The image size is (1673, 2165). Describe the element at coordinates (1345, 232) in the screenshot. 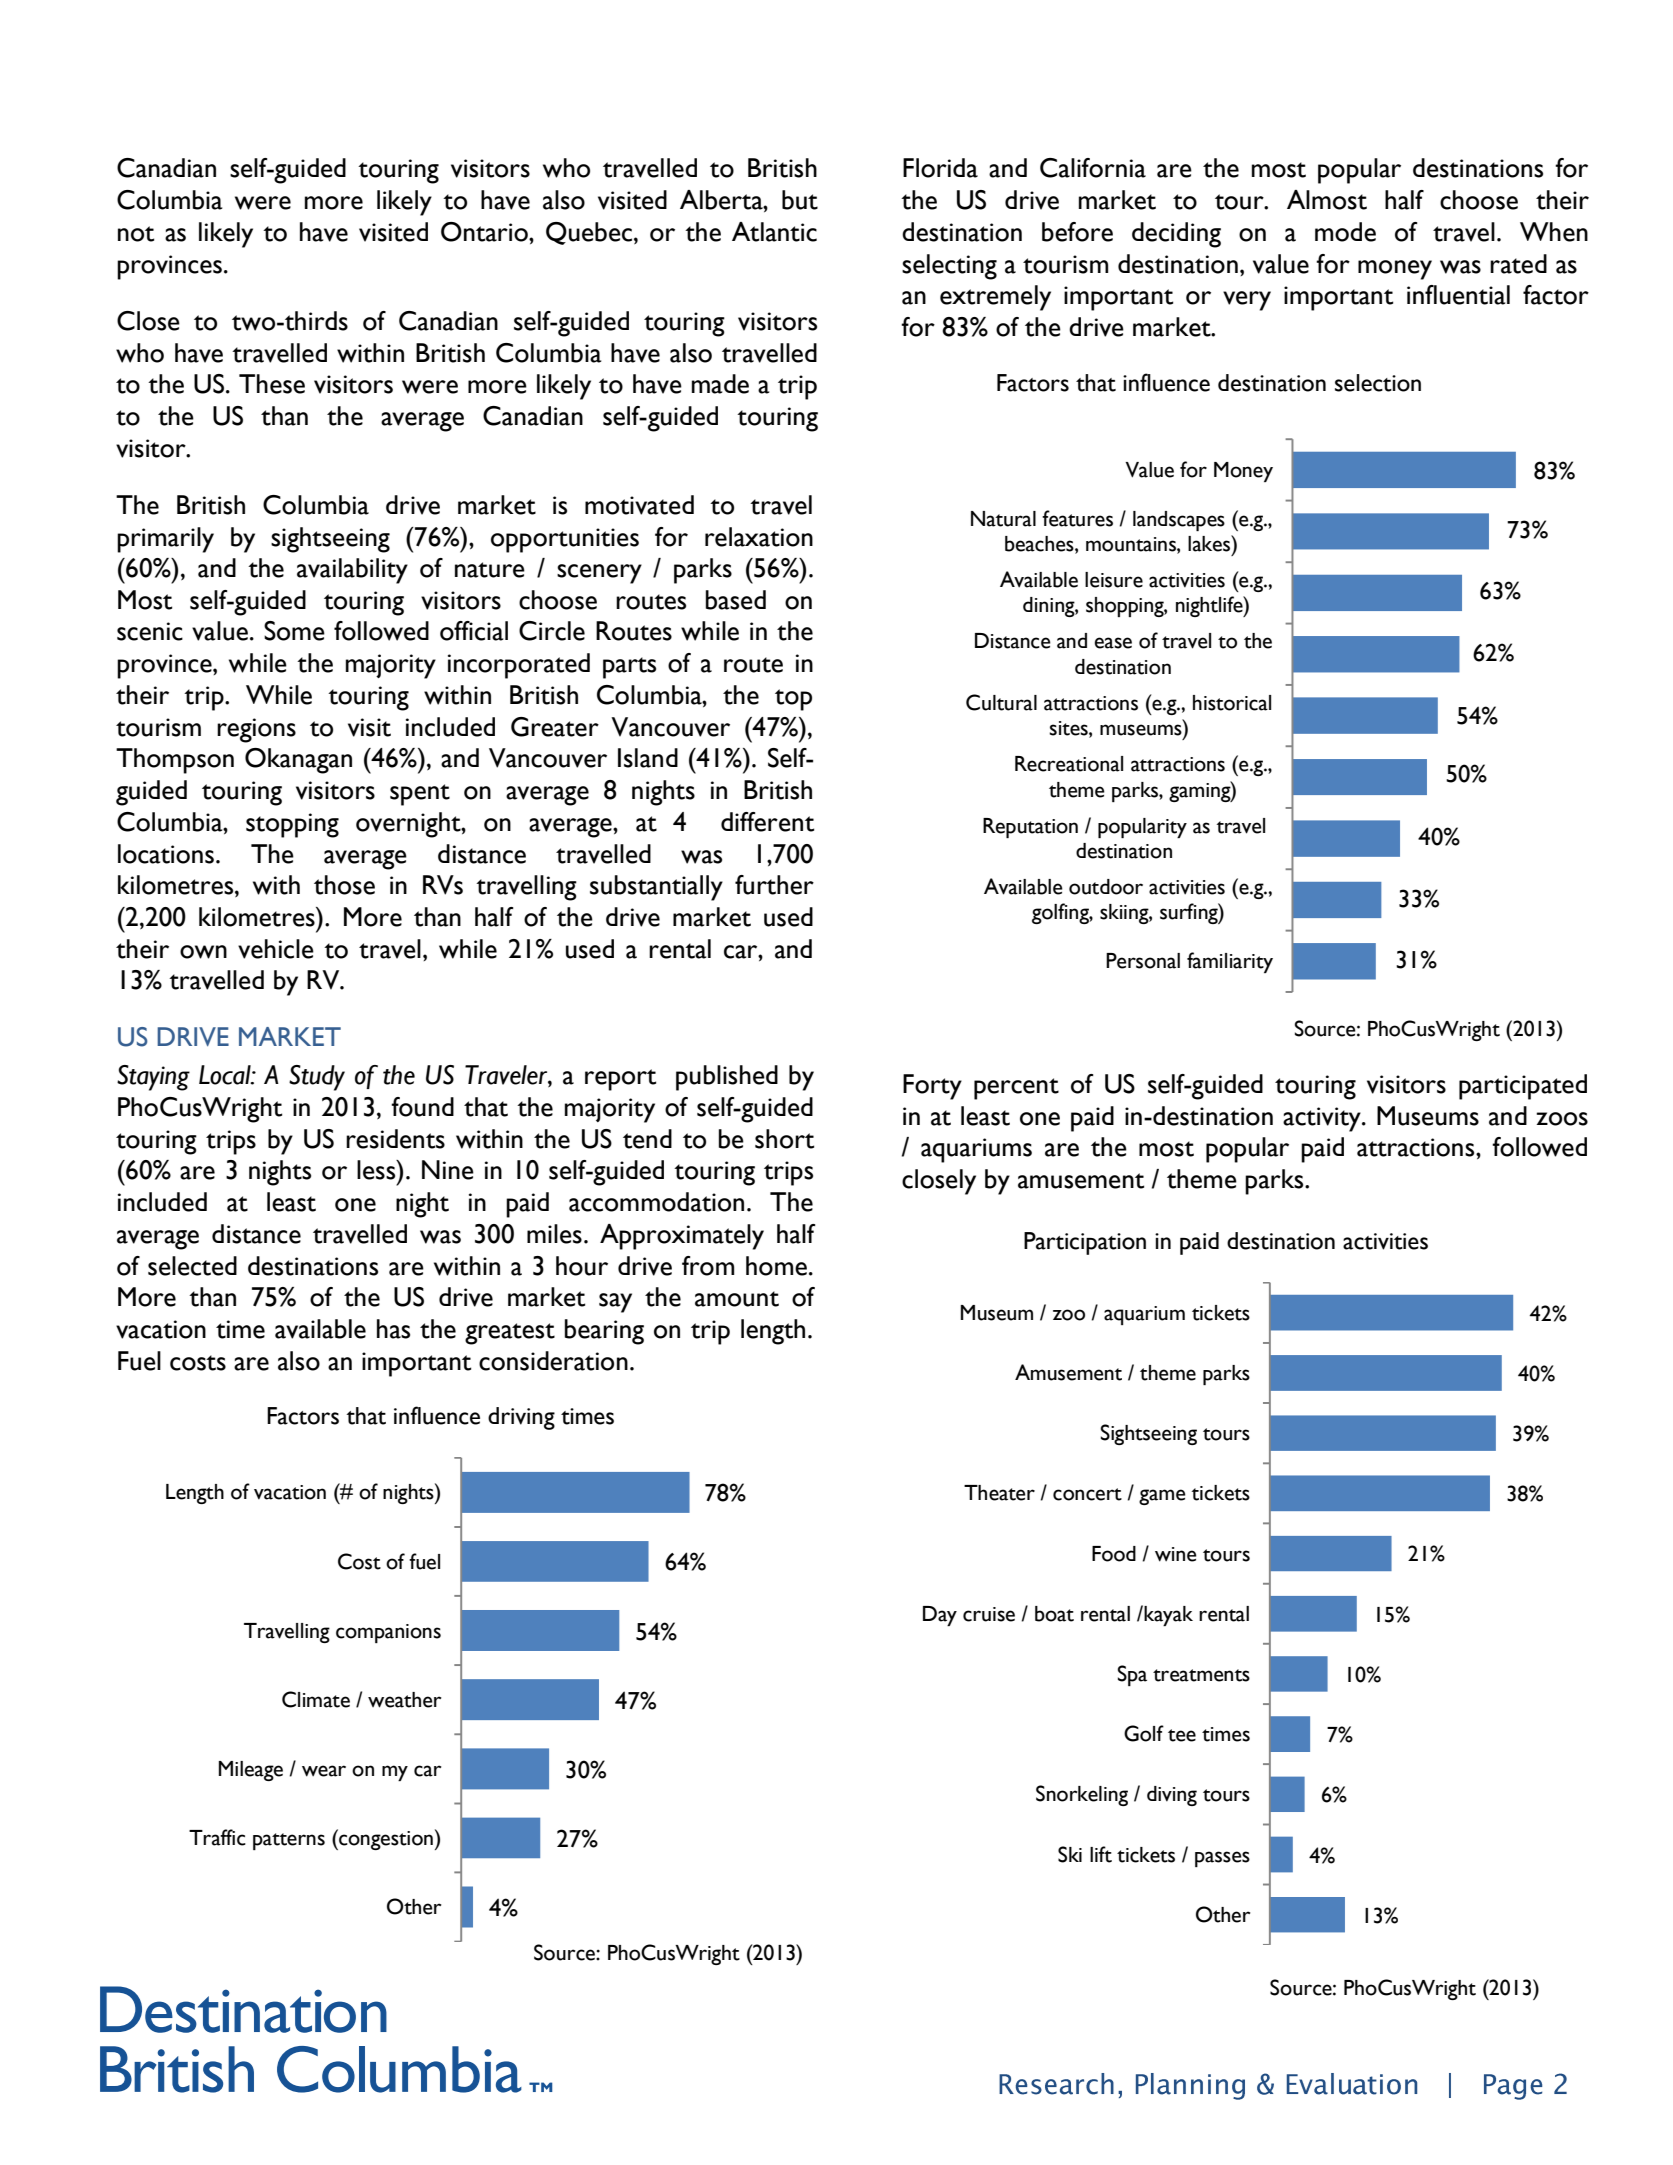

I see `mode` at that location.
